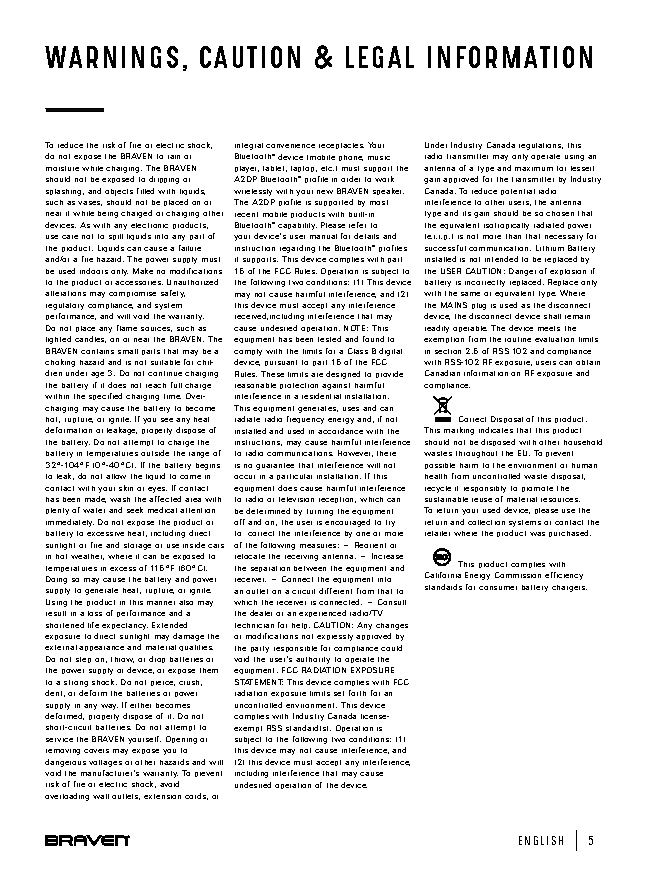 Image resolution: width=651 pixels, height=891 pixels. I want to click on etc, so click(327, 168).
